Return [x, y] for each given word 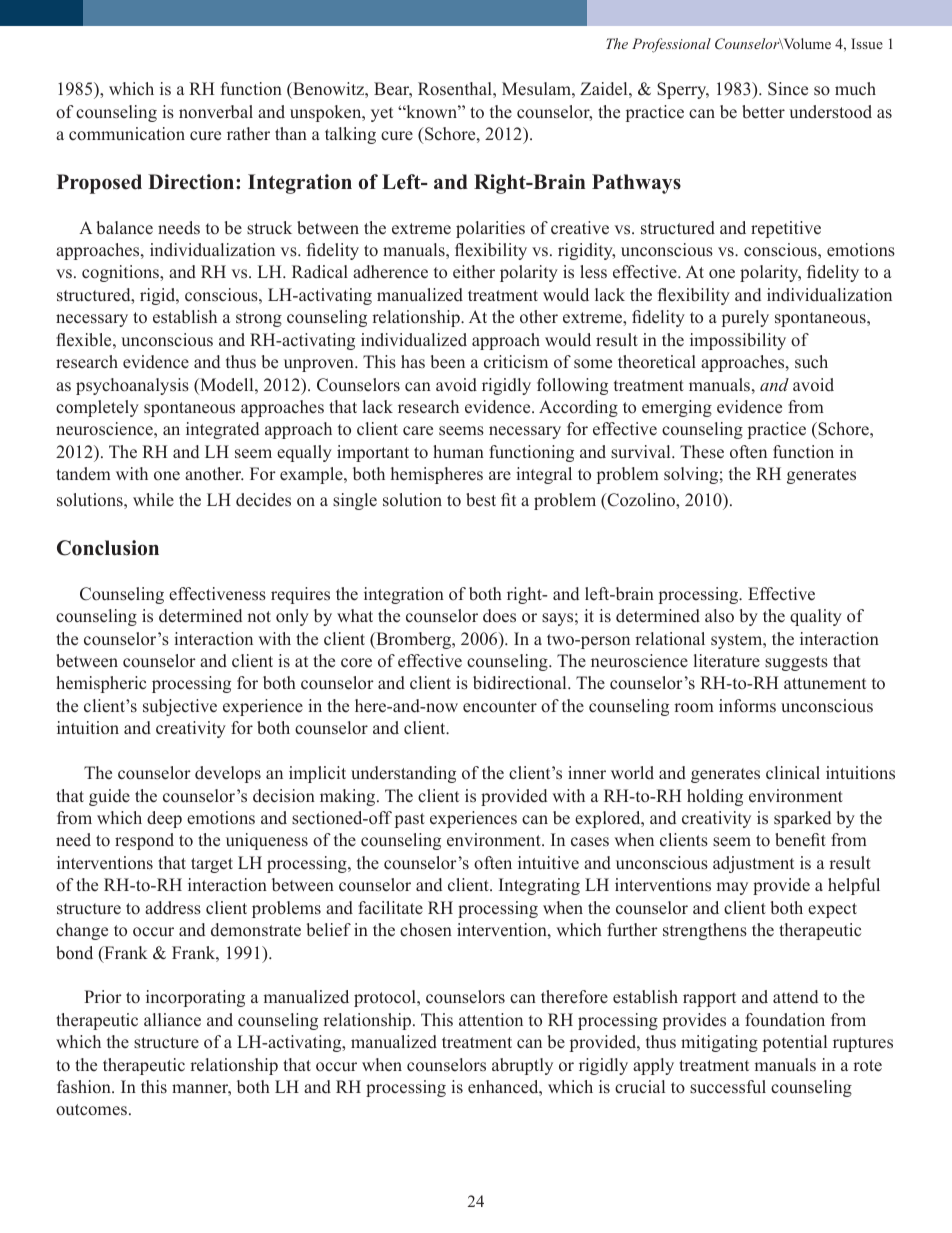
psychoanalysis [132, 386]
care [418, 431]
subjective [180, 707]
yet [382, 114]
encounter [500, 707]
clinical [793, 773]
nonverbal [216, 112]
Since [788, 89]
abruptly [522, 1066]
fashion [85, 1087]
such [811, 361]
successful [728, 1087]
